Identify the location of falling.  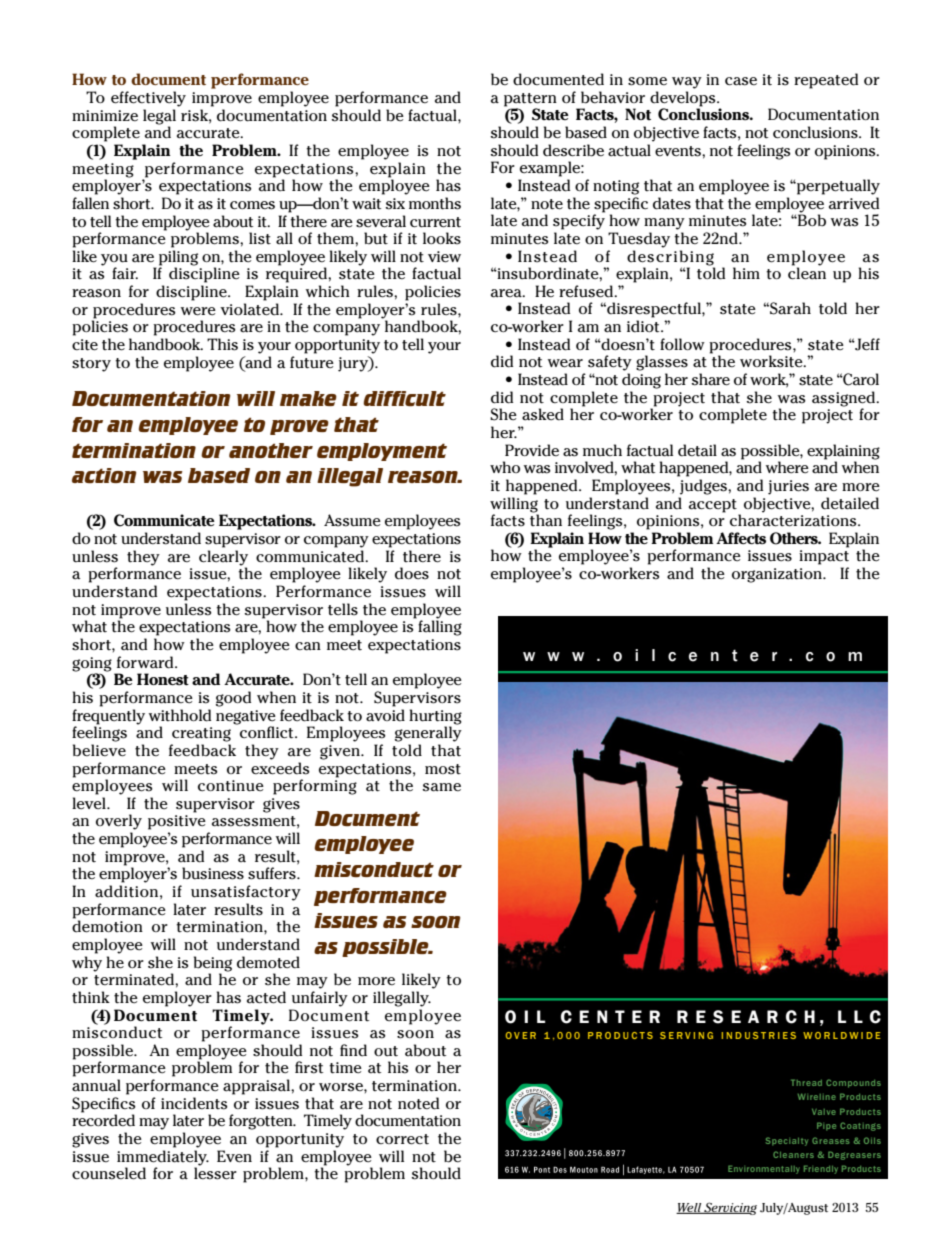
(439, 627).
